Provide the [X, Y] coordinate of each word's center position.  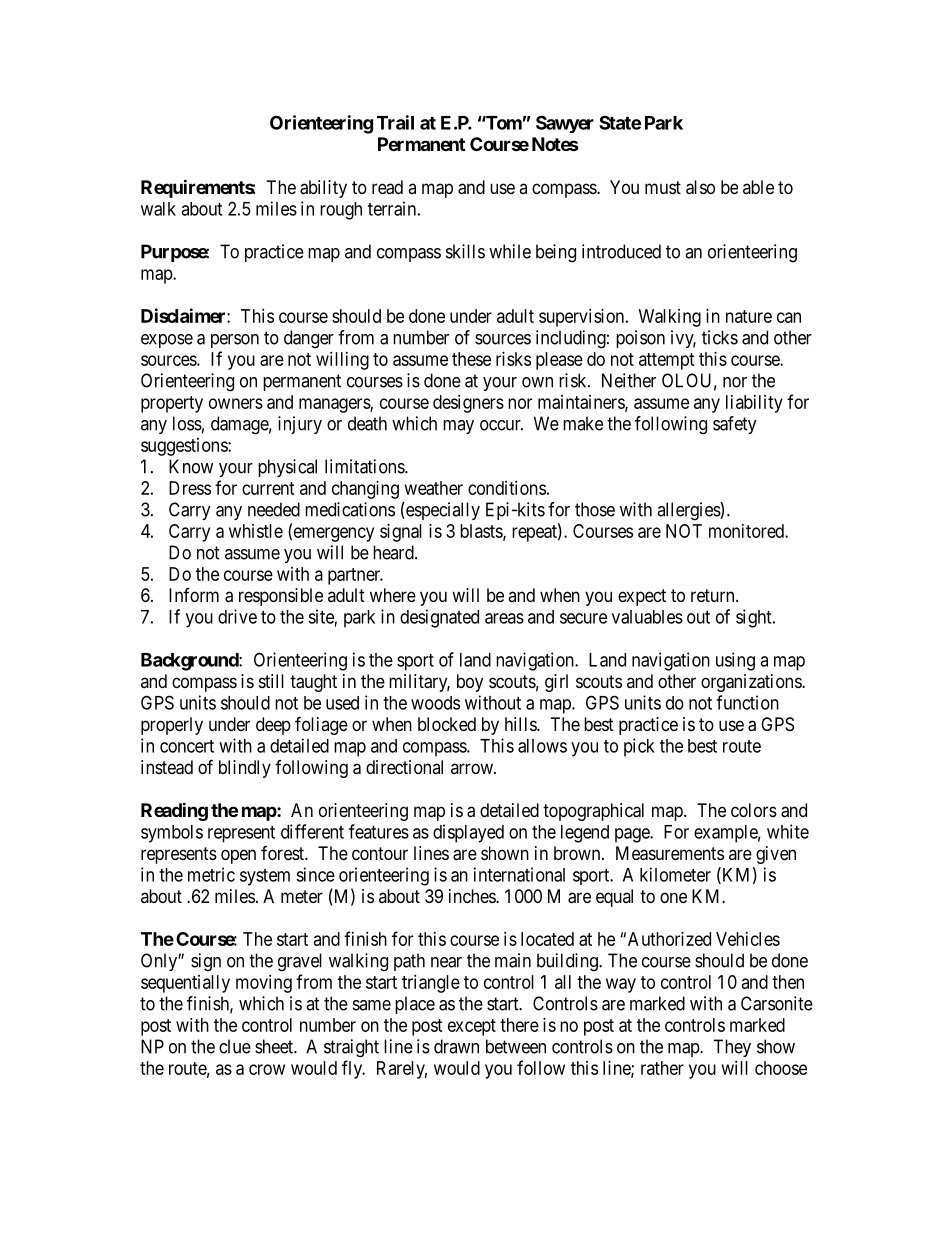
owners [236, 403]
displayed [468, 833]
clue [235, 1046]
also [700, 187]
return [714, 595]
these [471, 359]
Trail [395, 122]
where [393, 595]
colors [754, 810]
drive [237, 616]
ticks [720, 337]
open [238, 856]
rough [341, 211]
